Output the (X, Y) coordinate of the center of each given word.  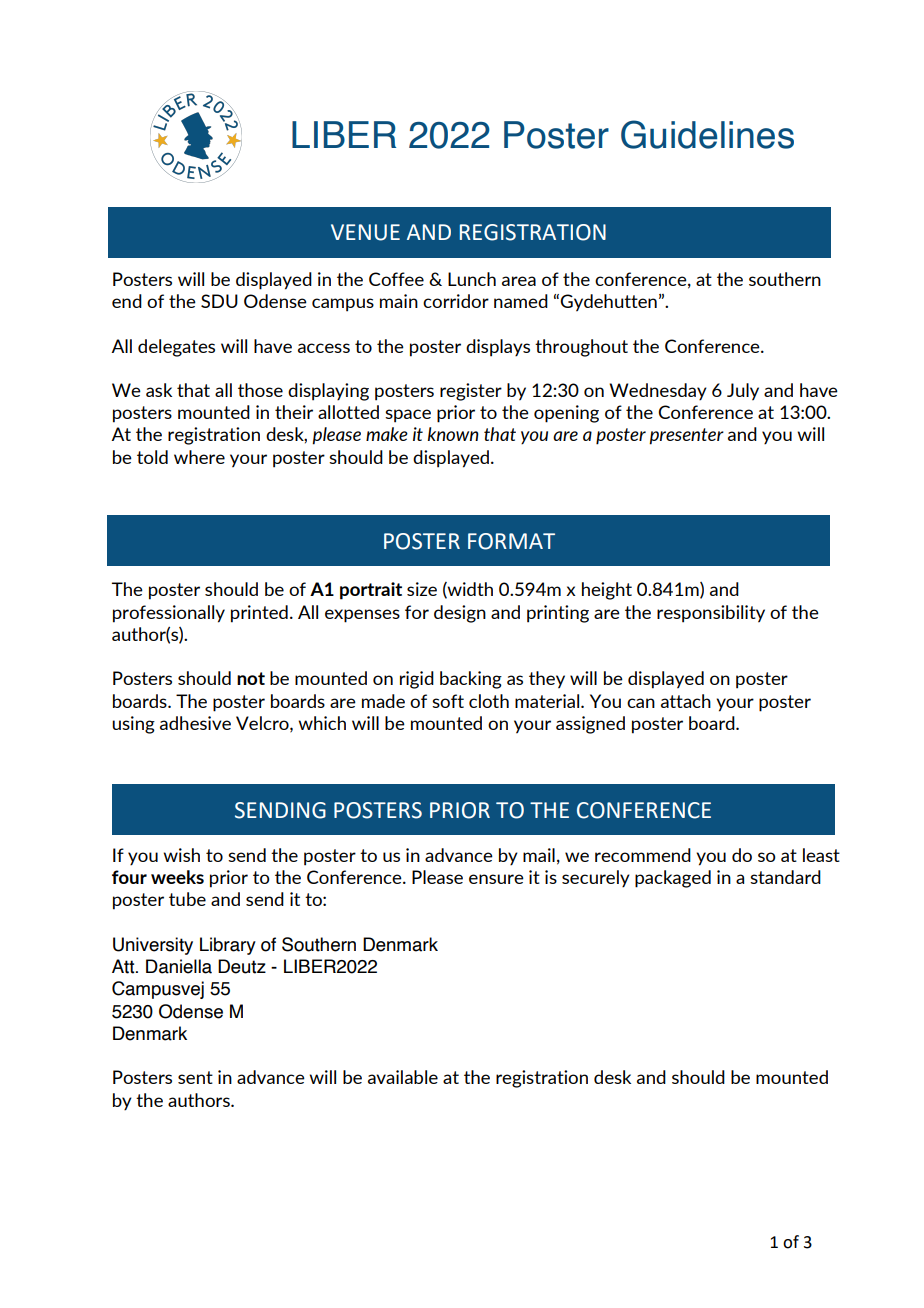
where (199, 457)
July (743, 392)
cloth (489, 701)
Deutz (242, 966)
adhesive (195, 723)
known (453, 434)
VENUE (365, 232)
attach (686, 701)
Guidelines (707, 134)
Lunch (472, 279)
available (403, 1077)
